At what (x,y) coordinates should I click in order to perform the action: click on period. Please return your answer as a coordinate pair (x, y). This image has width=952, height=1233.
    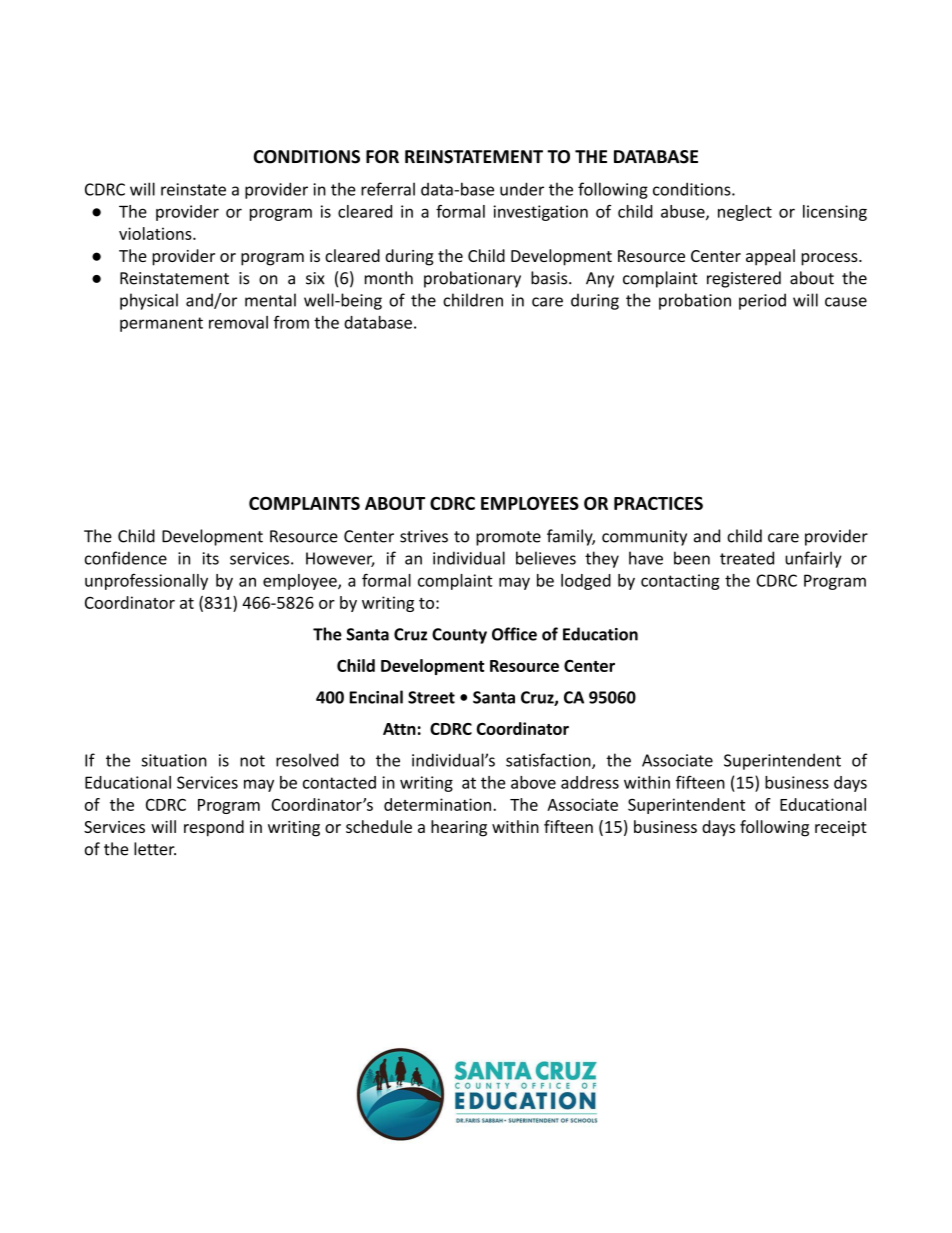
    Looking at the image, I should click on (762, 301).
